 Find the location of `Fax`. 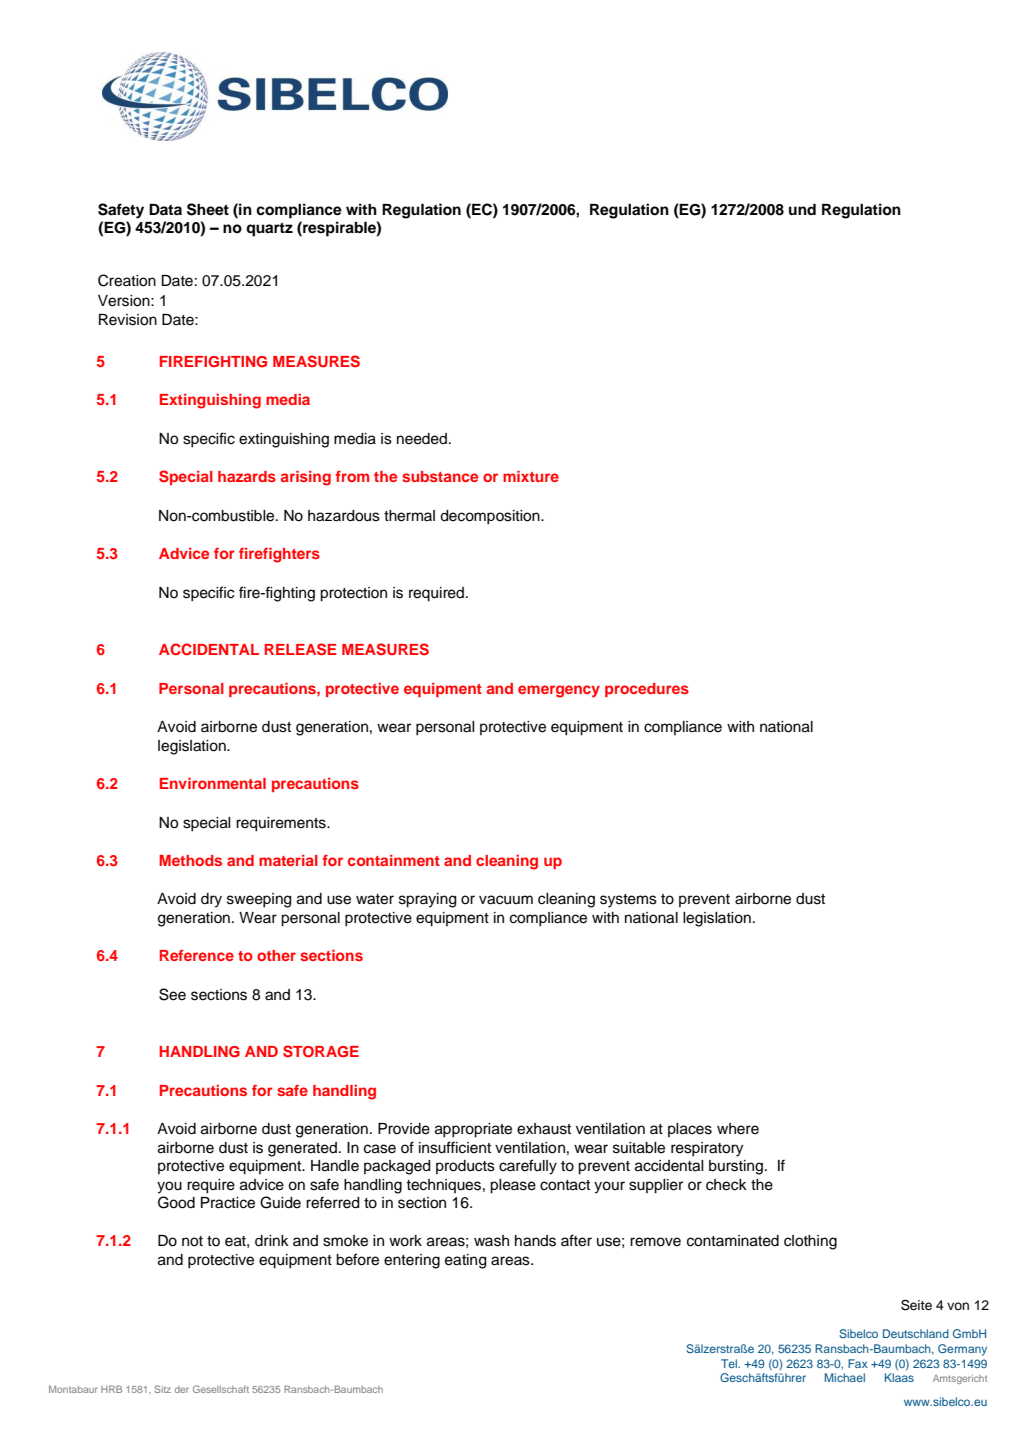

Fax is located at coordinates (858, 1363).
